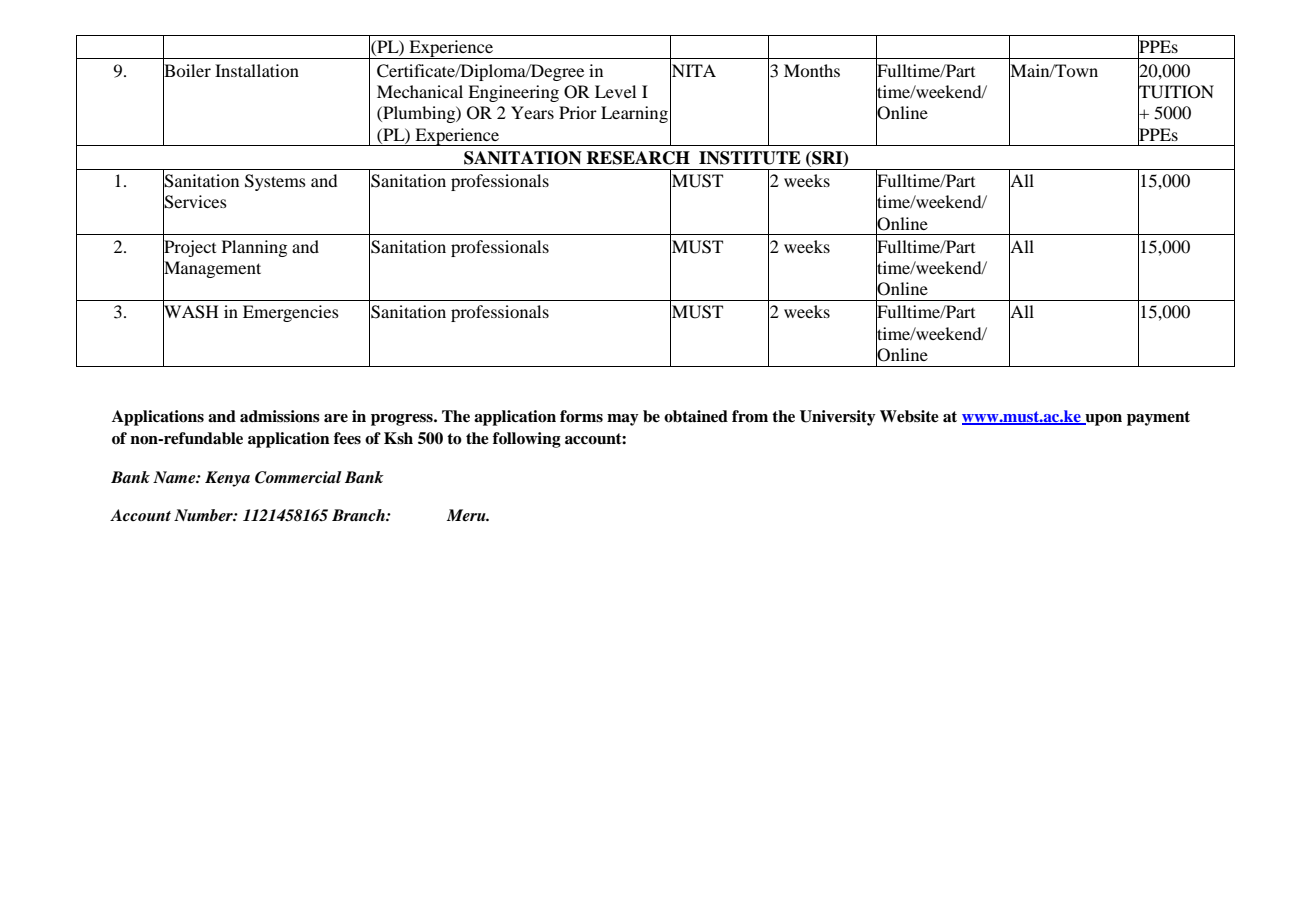 The width and height of the image is (1308, 924). Describe the element at coordinates (696, 416) in the image. I see `obtained` at that location.
